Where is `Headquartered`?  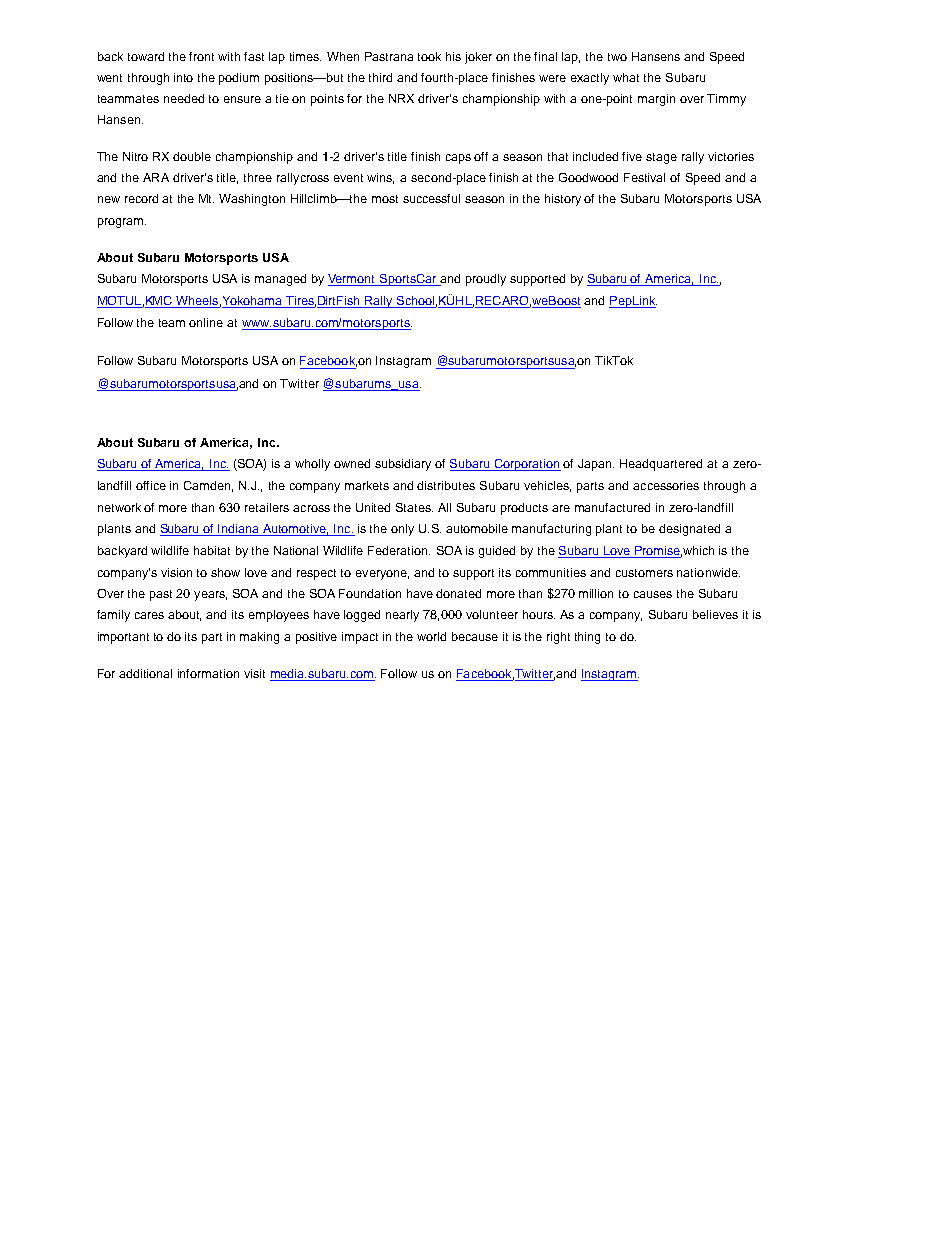
Headquartered is located at coordinates (661, 465).
